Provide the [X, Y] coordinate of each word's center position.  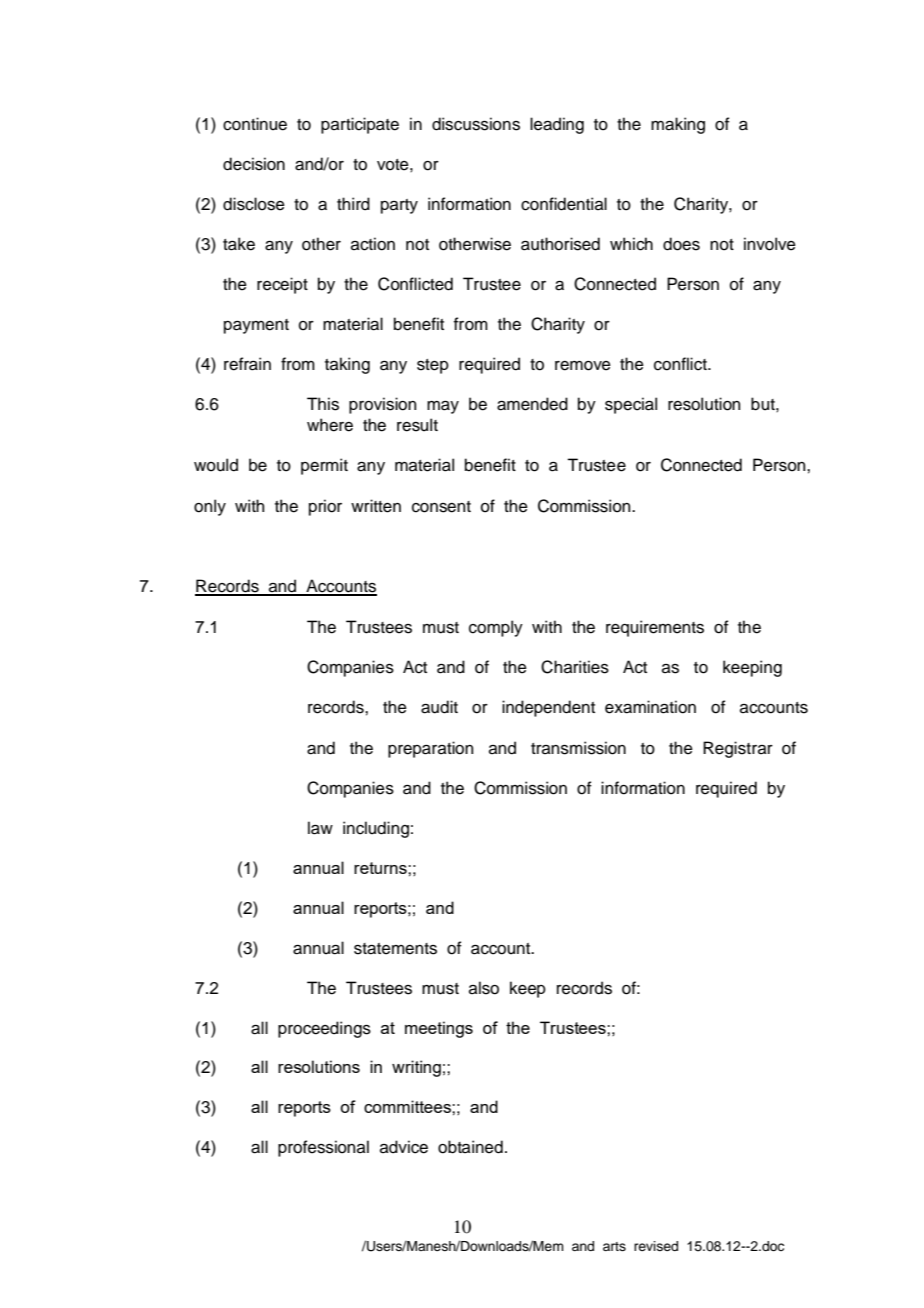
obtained [470, 1147]
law [320, 828]
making [678, 125]
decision [254, 164]
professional [323, 1148]
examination [650, 707]
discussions [476, 124]
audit [439, 707]
